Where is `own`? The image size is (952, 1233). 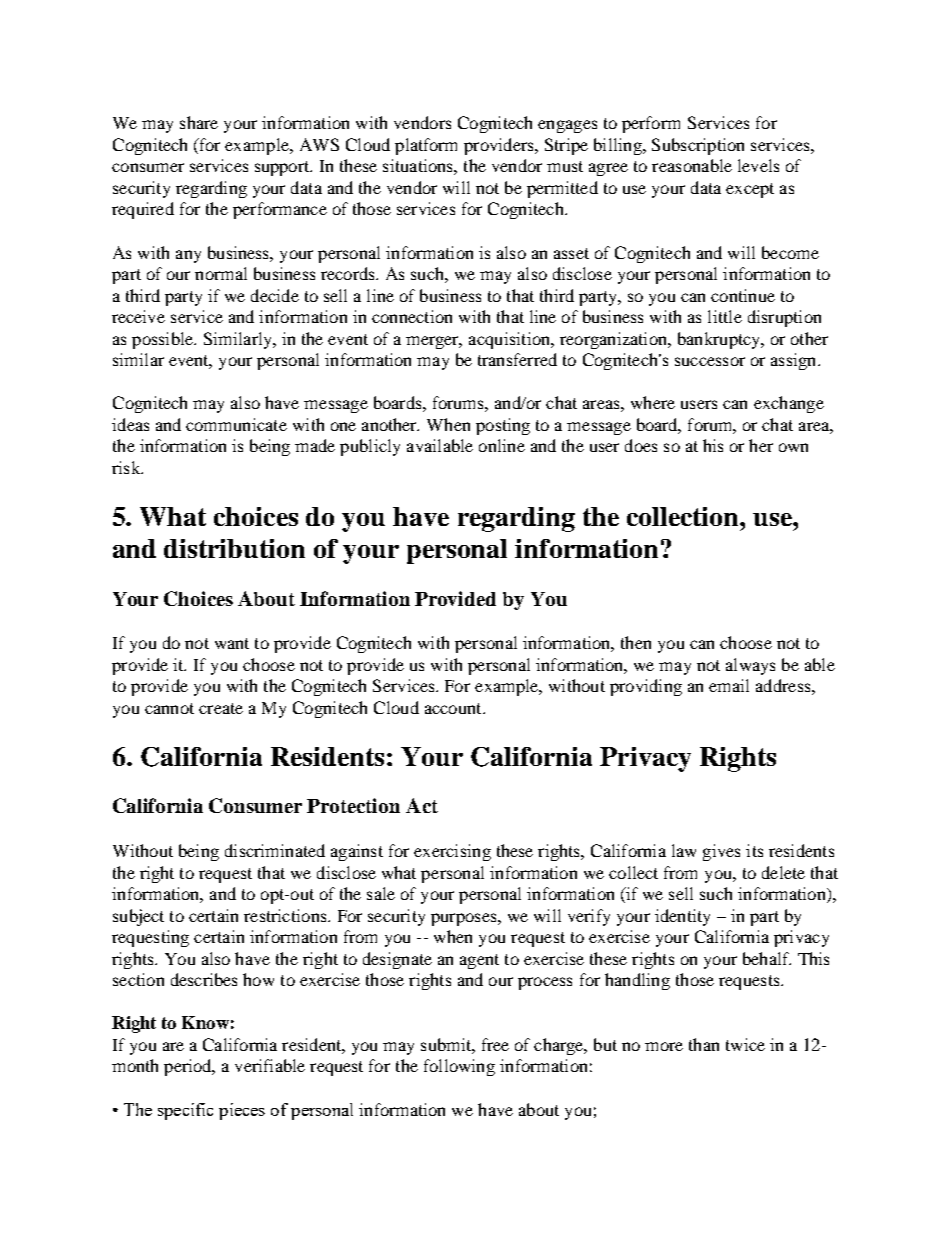
own is located at coordinates (793, 447).
